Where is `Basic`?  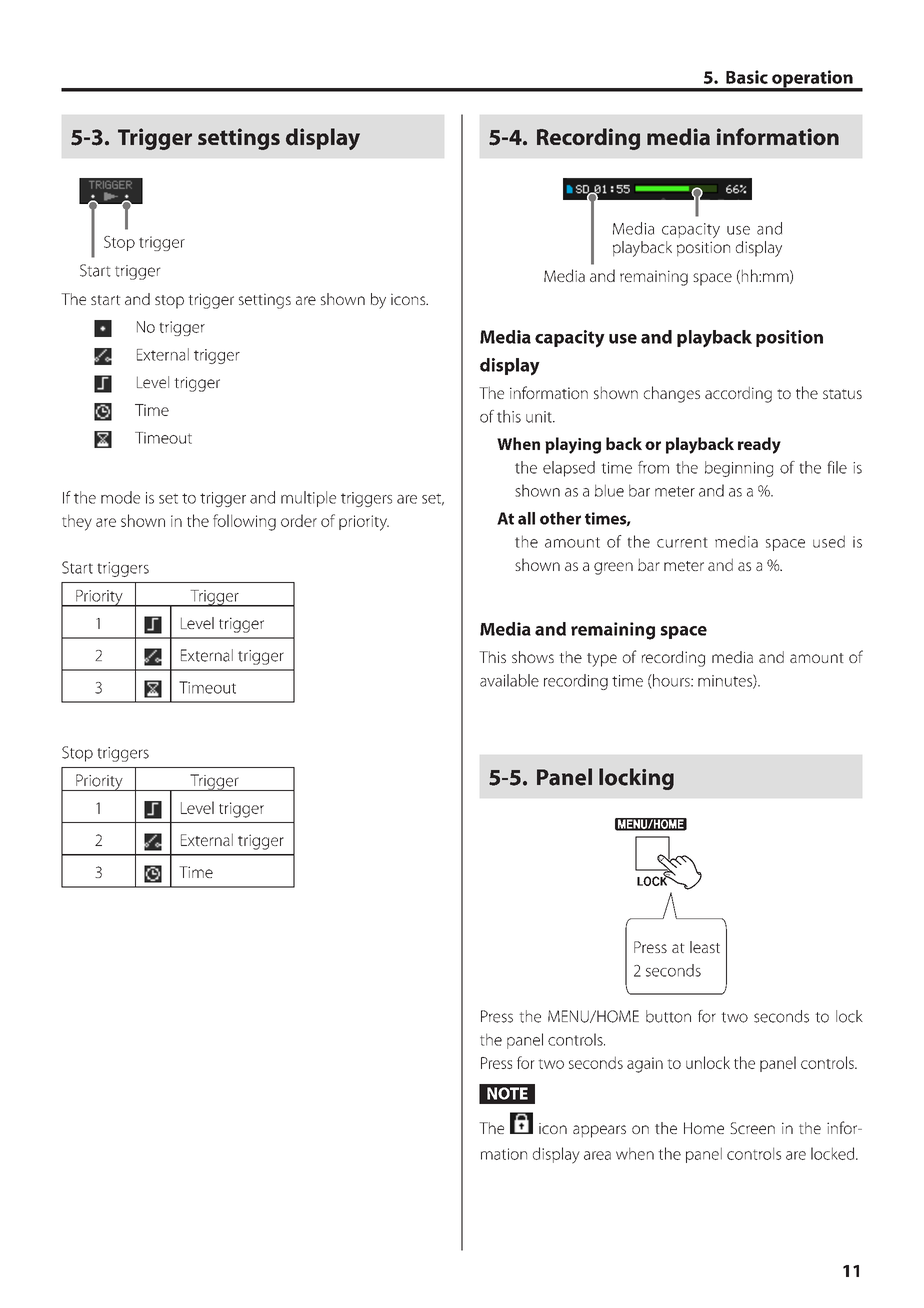 Basic is located at coordinates (747, 77).
